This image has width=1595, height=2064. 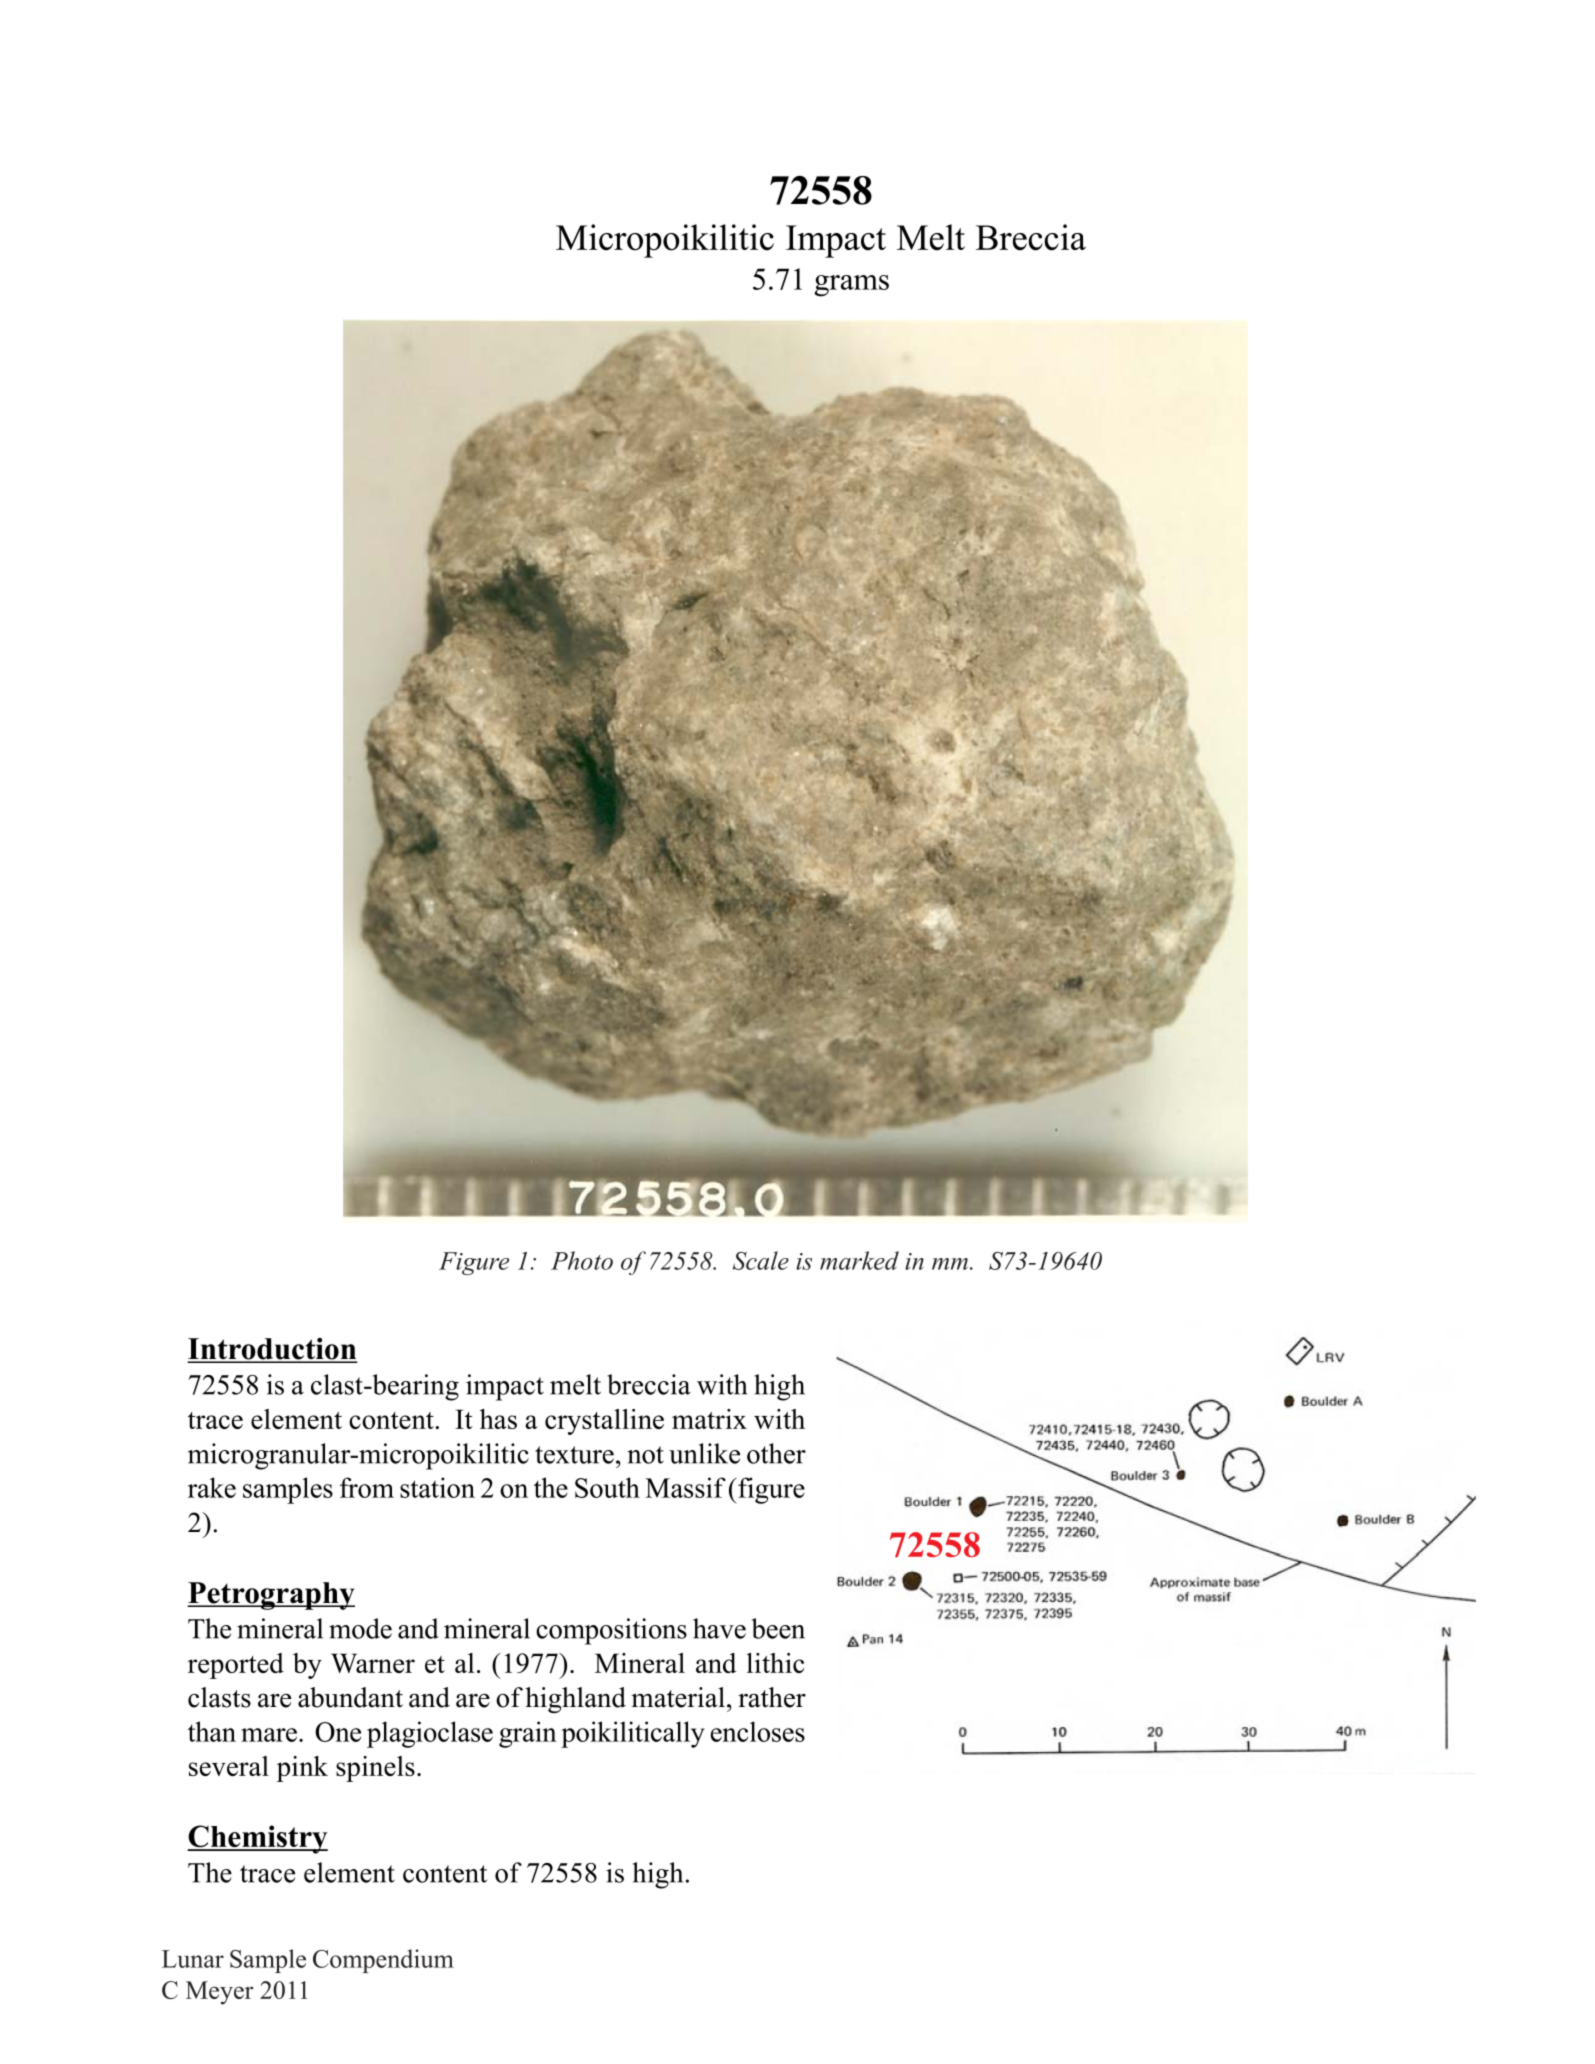 I want to click on marked, so click(x=859, y=1260).
